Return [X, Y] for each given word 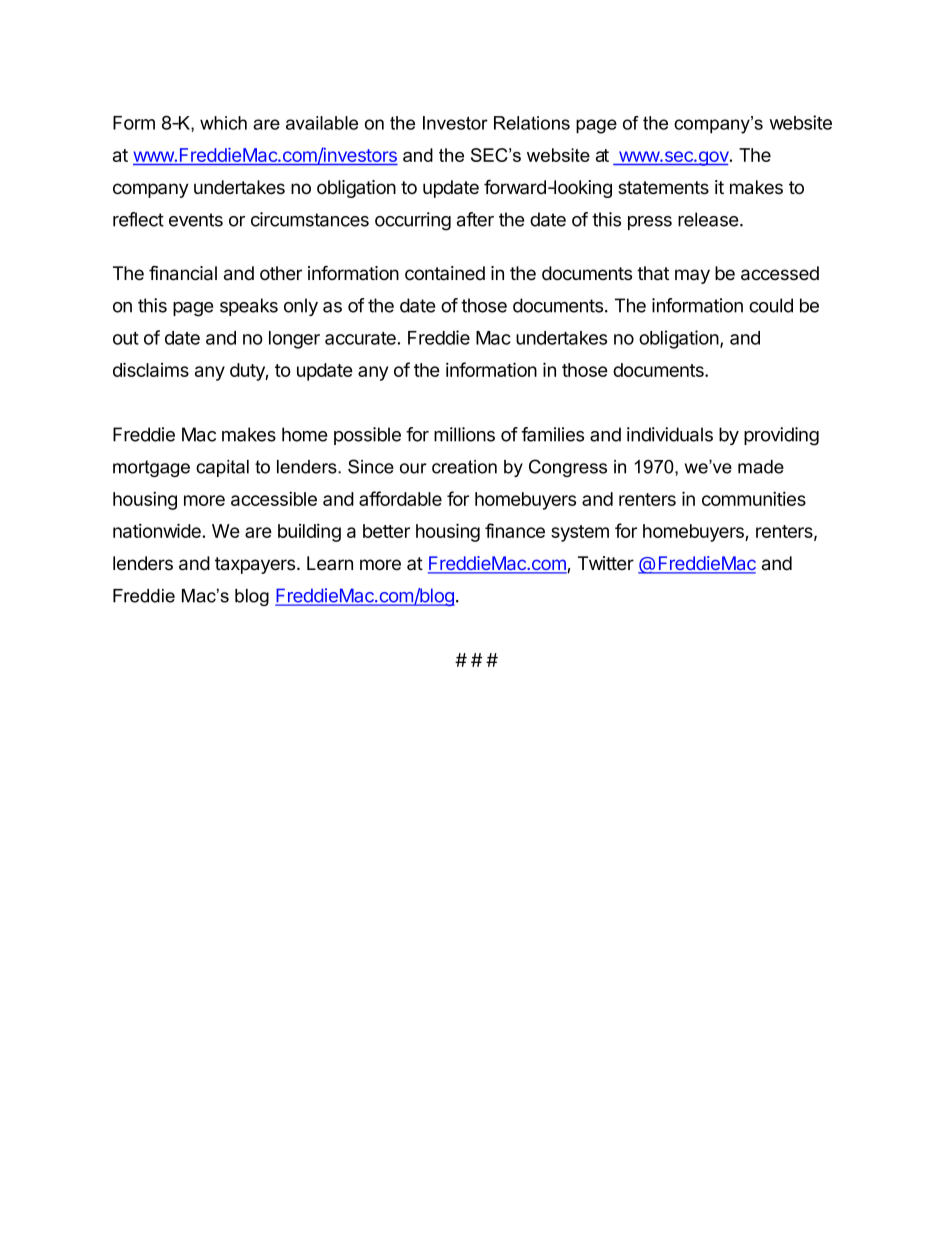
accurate [361, 338]
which [223, 123]
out [126, 338]
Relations [532, 123]
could [771, 305]
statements [663, 188]
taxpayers [256, 565]
